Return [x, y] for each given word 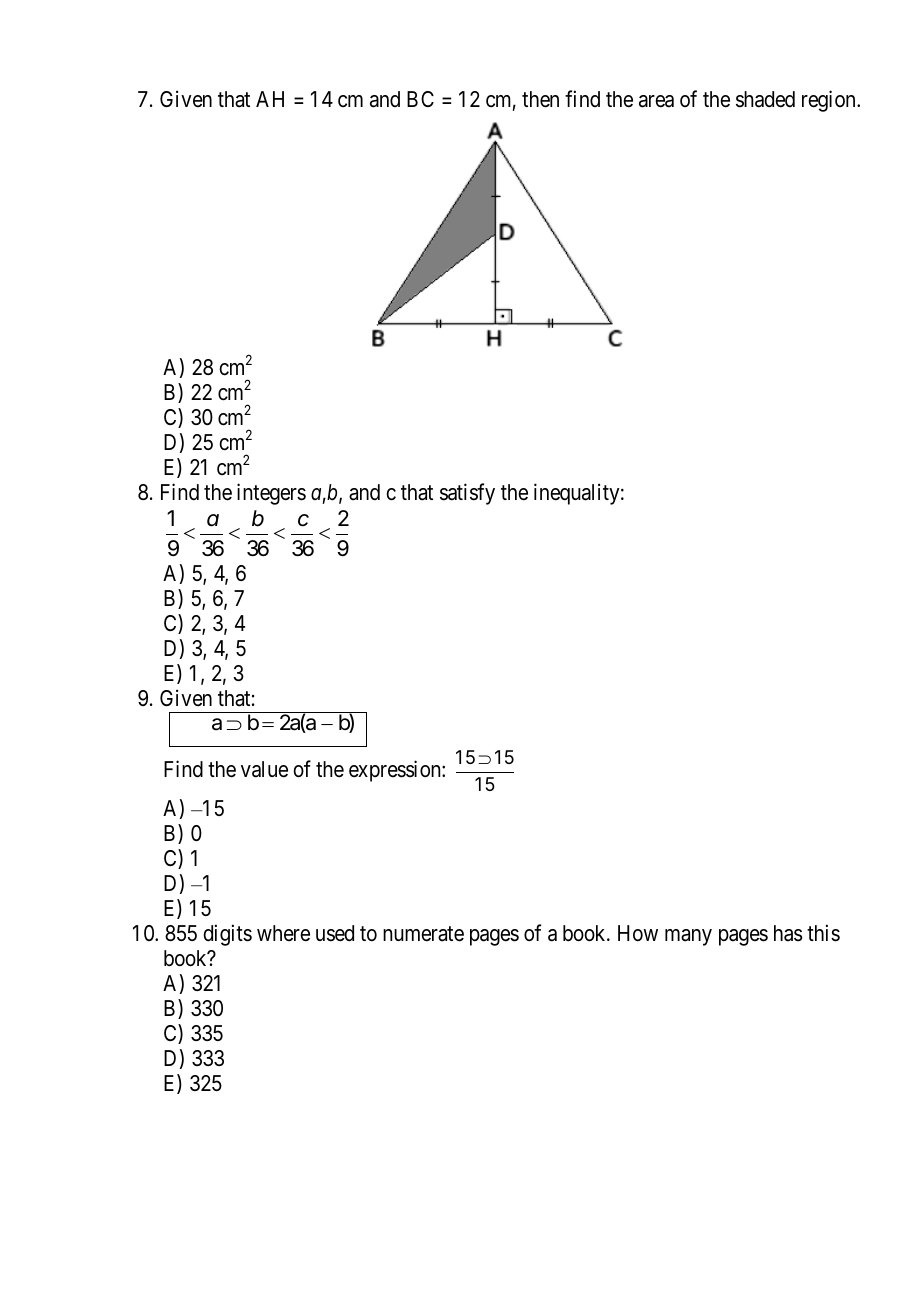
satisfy [467, 494]
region [830, 101]
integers [271, 494]
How [638, 933]
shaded [765, 99]
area [656, 101]
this [823, 933]
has [788, 933]
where [283, 933]
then [540, 99]
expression [396, 771]
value [264, 769]
